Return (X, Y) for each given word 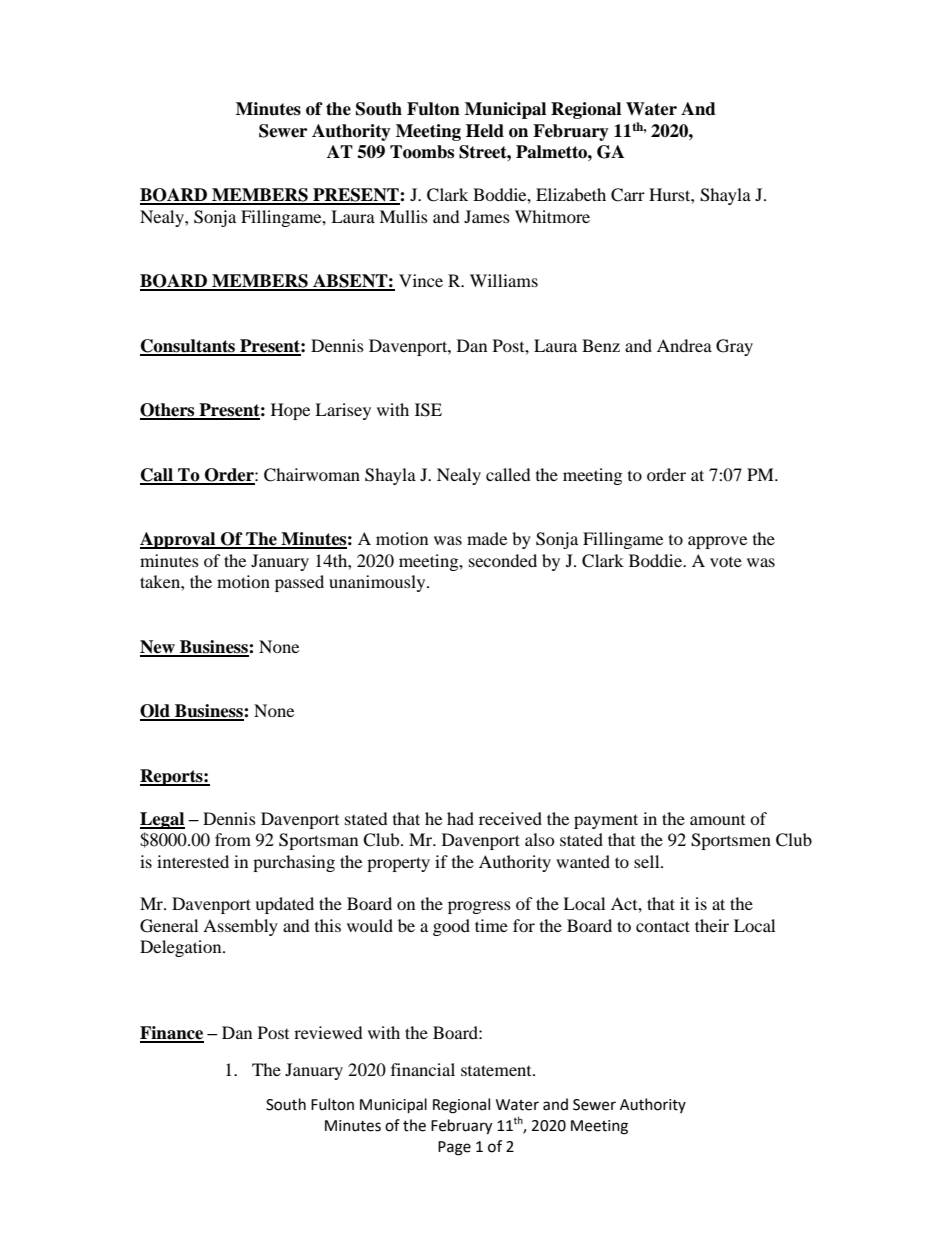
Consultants (189, 347)
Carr (628, 195)
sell (648, 861)
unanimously (378, 583)
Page (454, 1148)
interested (193, 861)
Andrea (684, 345)
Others (168, 411)
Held (485, 131)
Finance (172, 1034)
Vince (421, 280)
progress (479, 907)
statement (497, 1070)
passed (299, 583)
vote (726, 562)
